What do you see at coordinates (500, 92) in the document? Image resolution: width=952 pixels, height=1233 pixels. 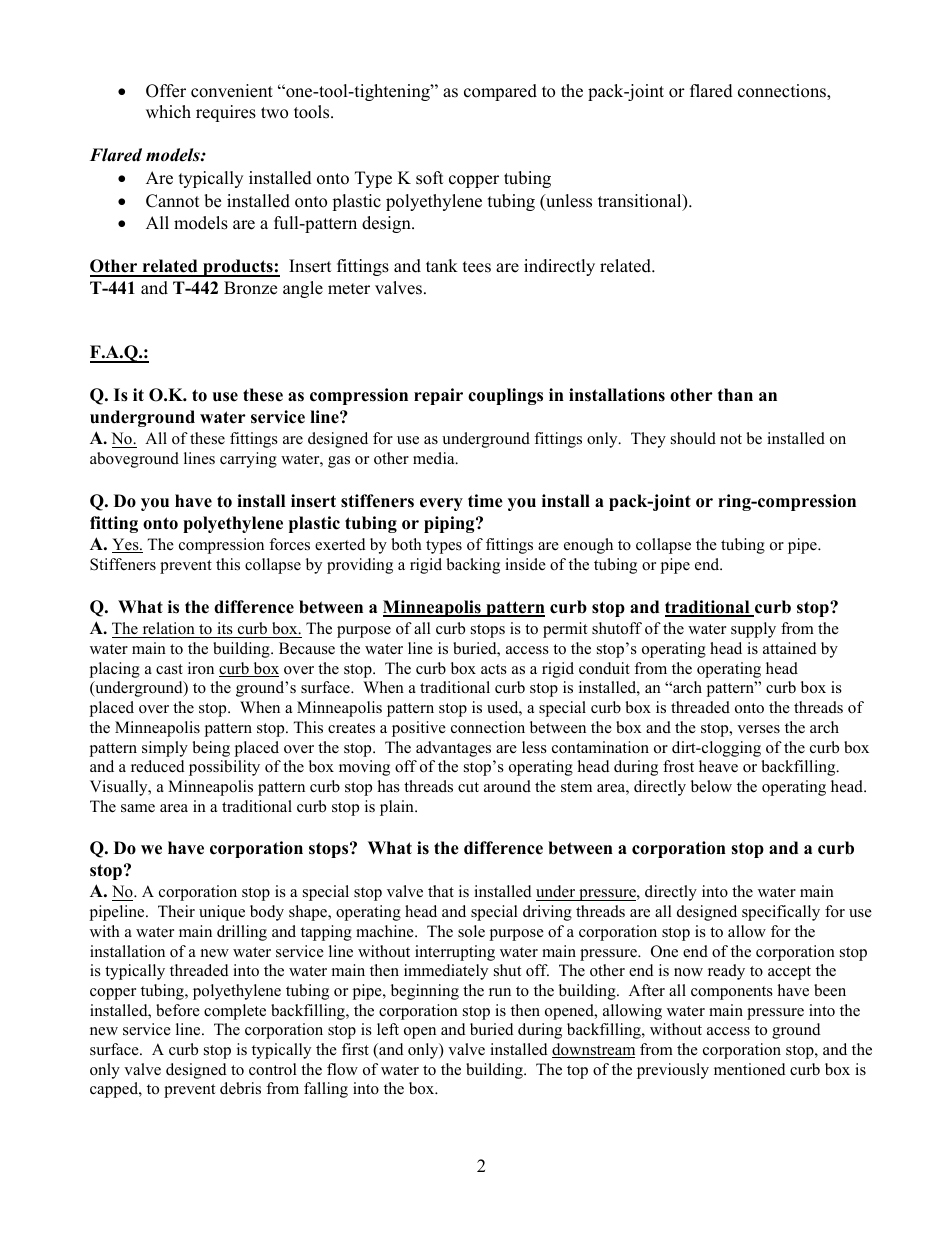 I see `compared` at bounding box center [500, 92].
